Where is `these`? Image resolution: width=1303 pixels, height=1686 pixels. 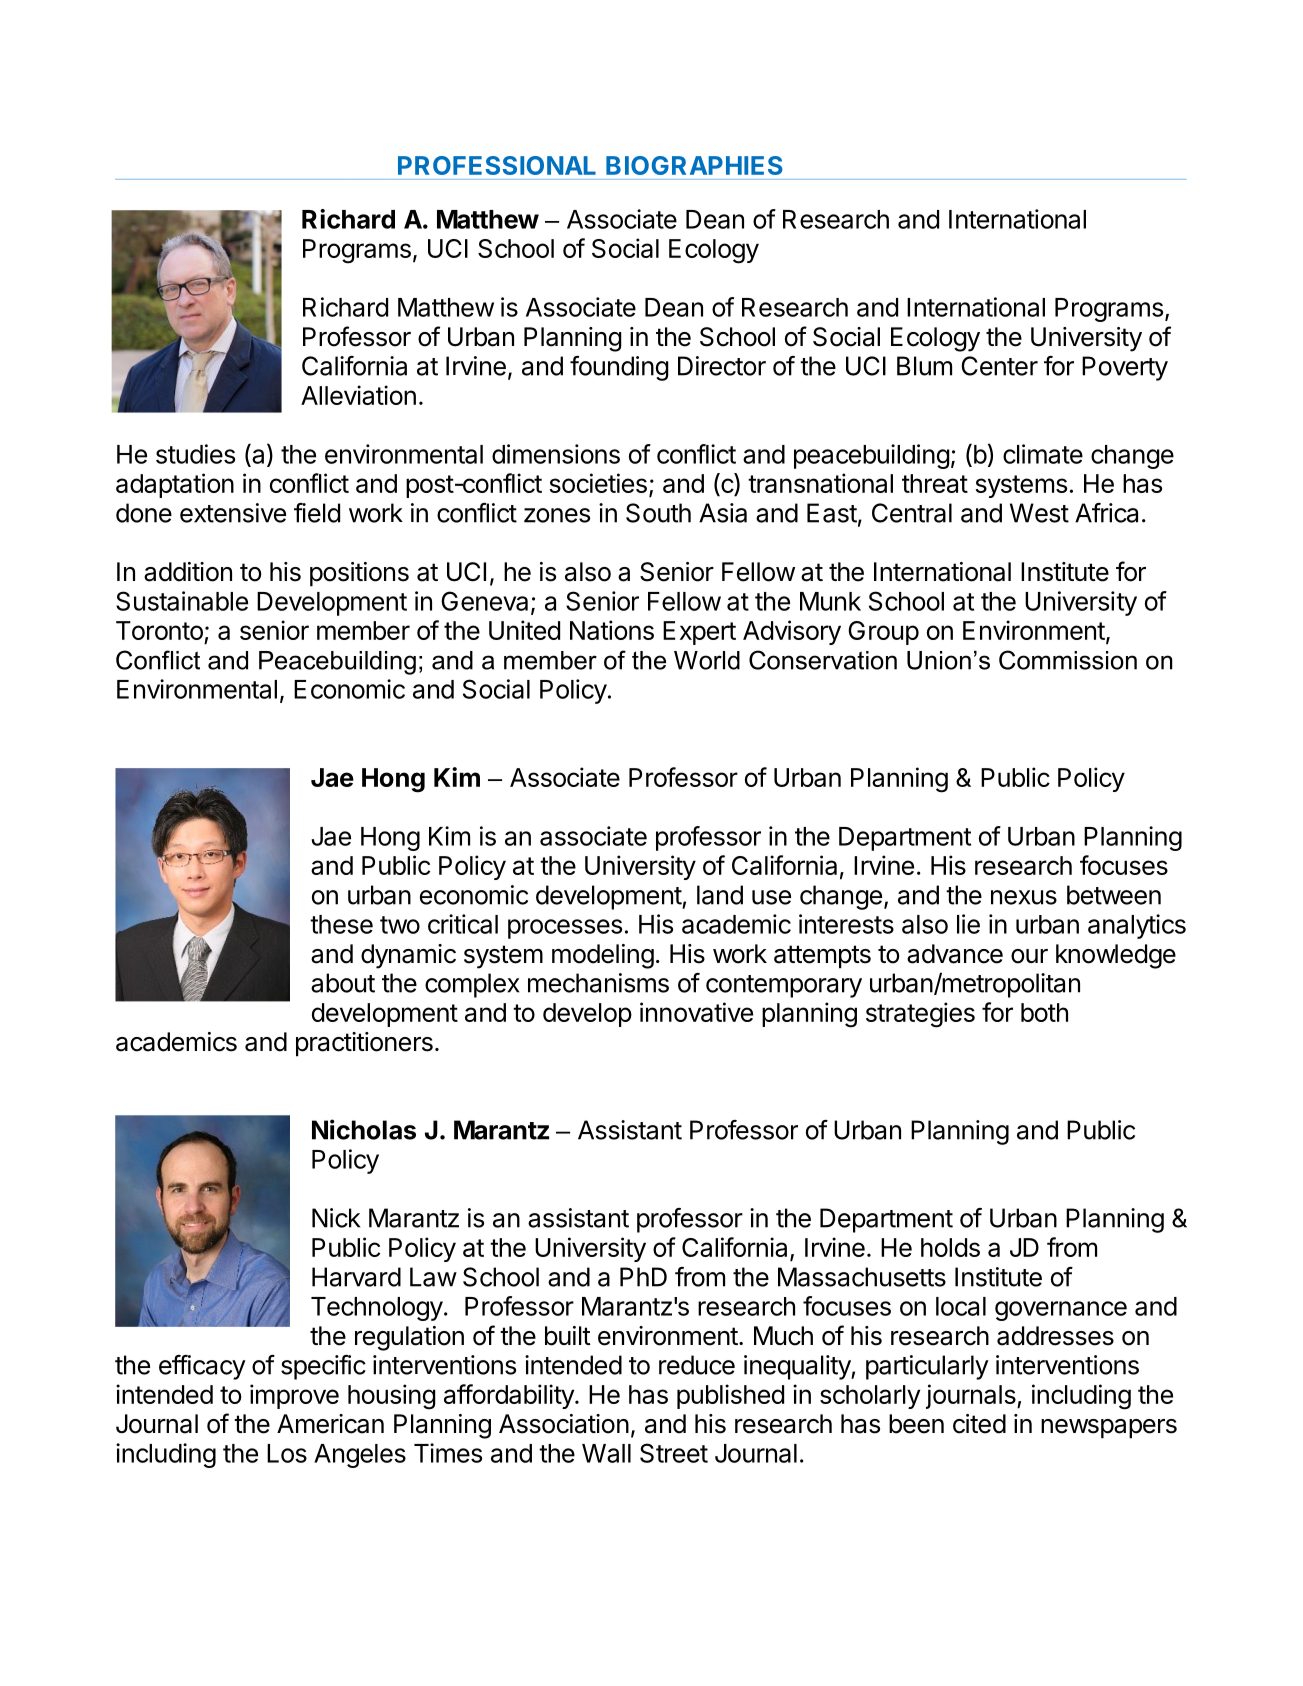
these is located at coordinates (341, 924).
